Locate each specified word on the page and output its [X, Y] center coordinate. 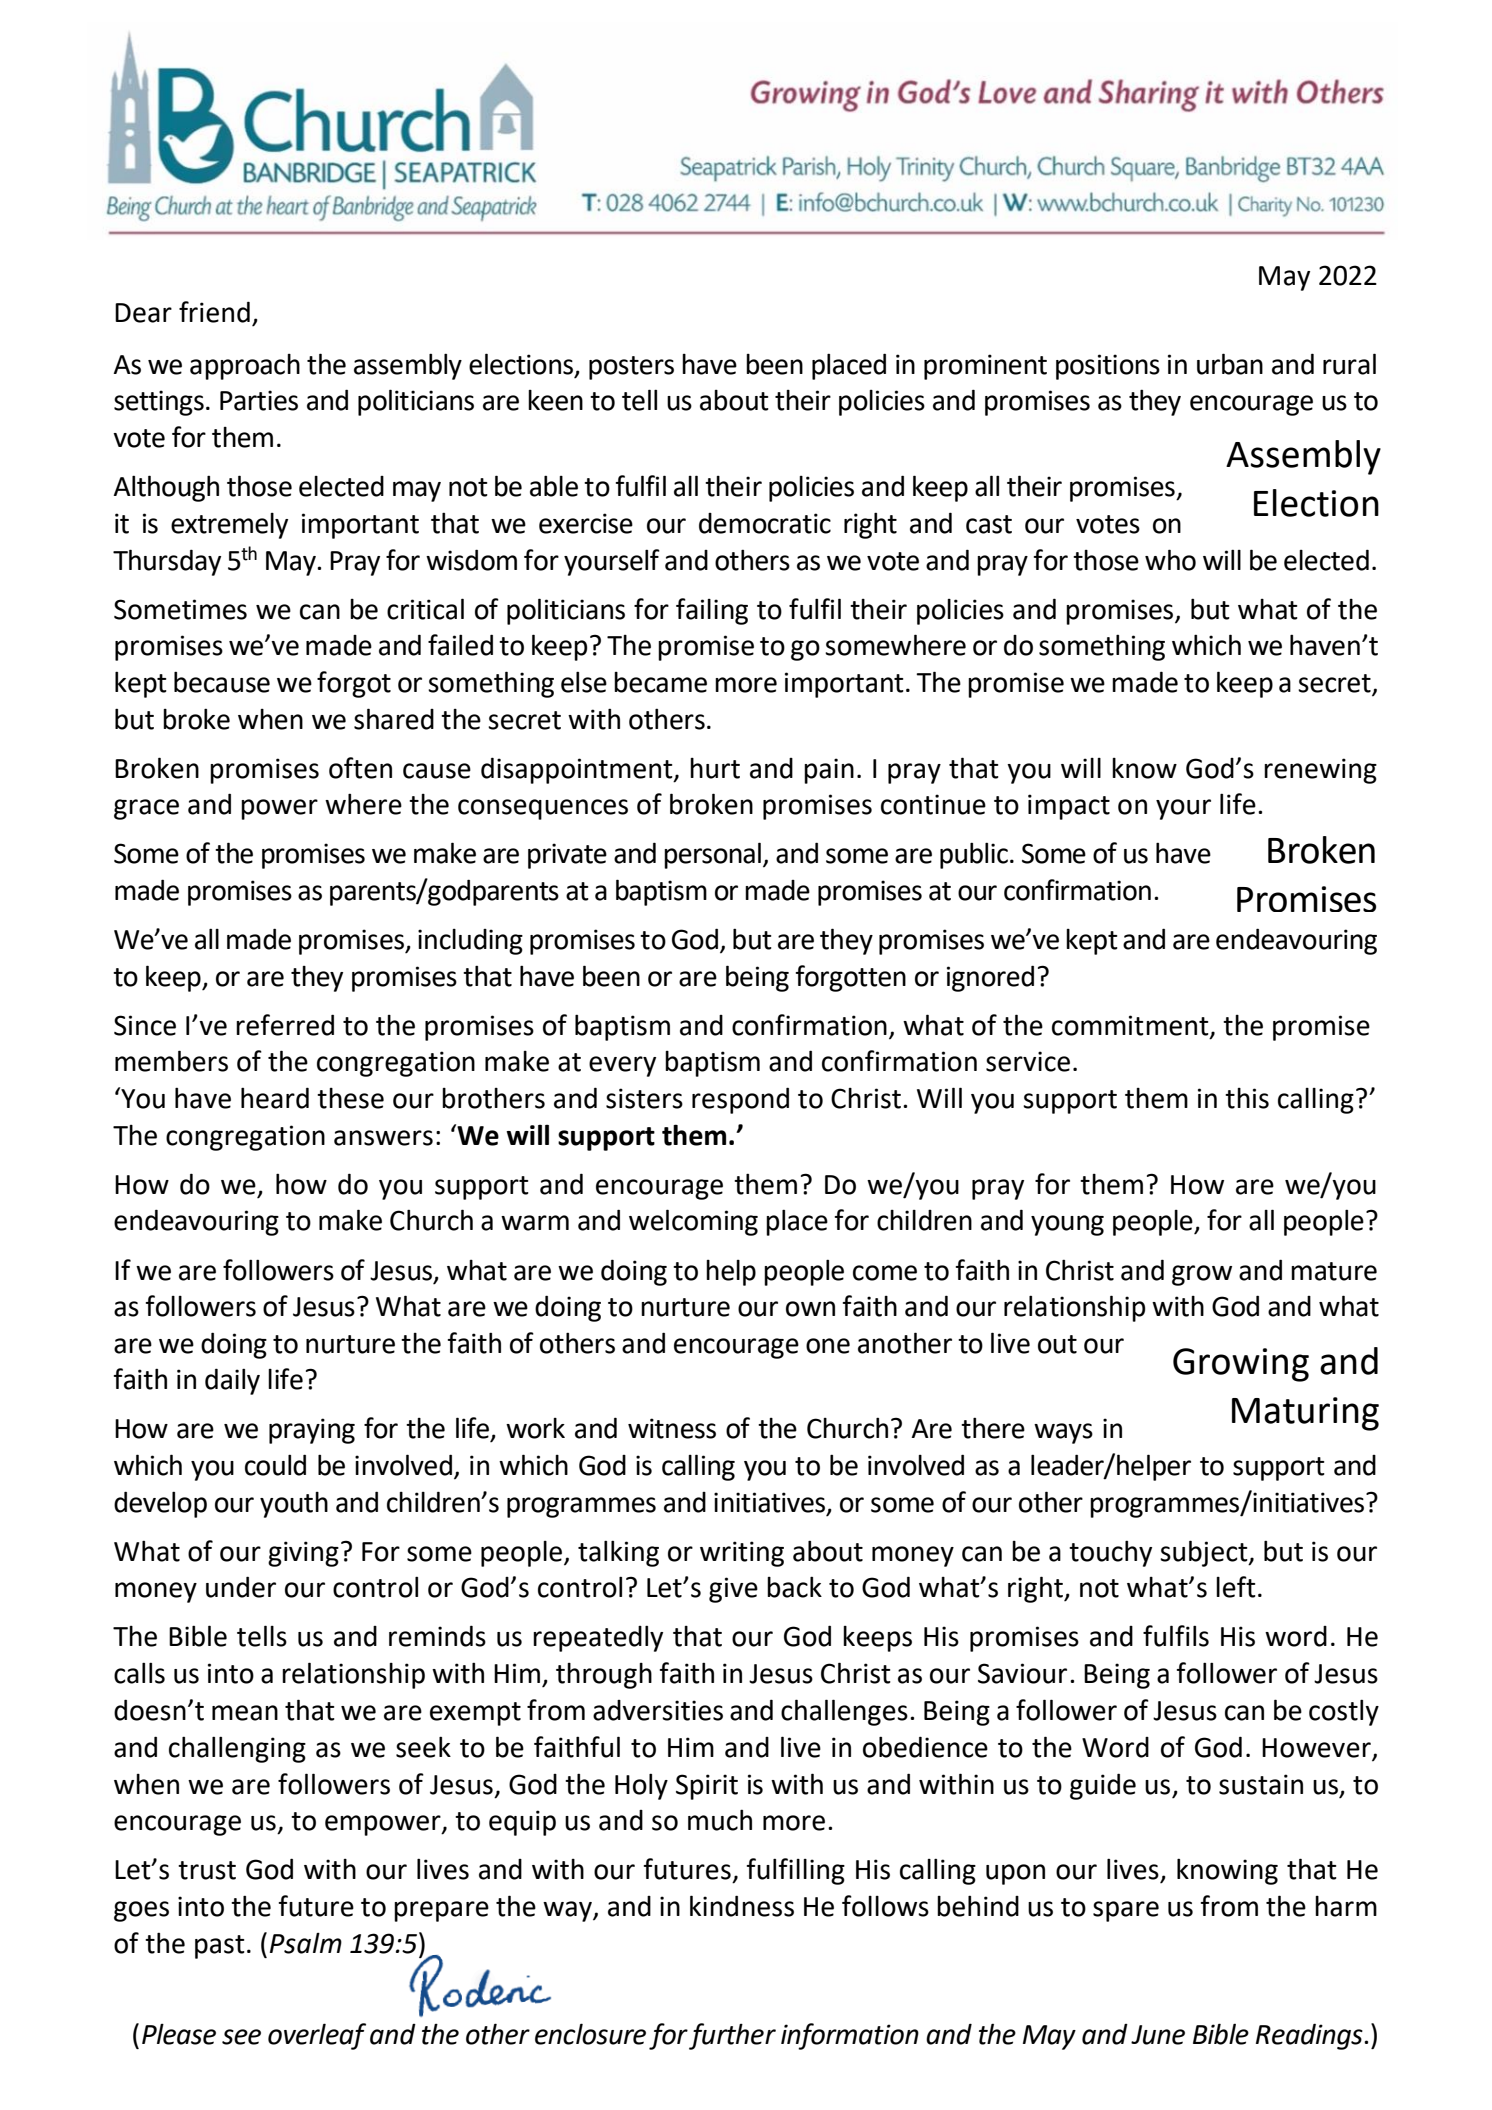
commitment [1131, 1026]
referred [285, 1025]
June [1158, 2035]
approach [245, 367]
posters [631, 368]
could [275, 1465]
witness [672, 1428]
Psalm [306, 1943]
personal [712, 855]
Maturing [1305, 1414]
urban [1230, 364]
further [732, 2036]
